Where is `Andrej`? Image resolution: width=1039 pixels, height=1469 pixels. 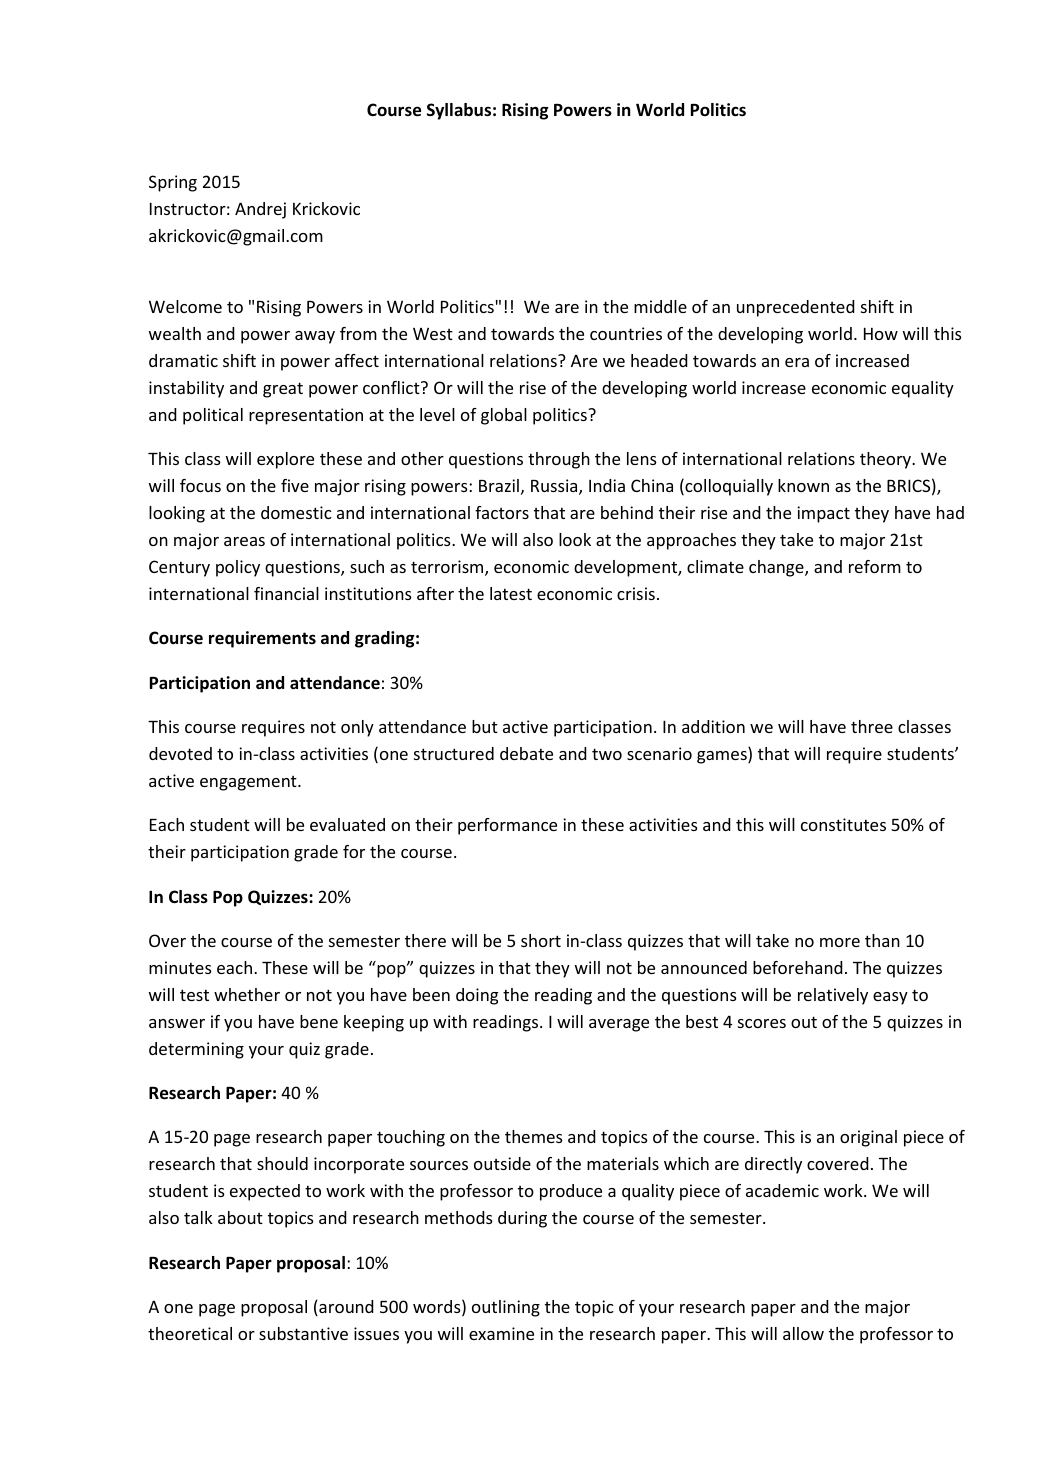 Andrej is located at coordinates (260, 210).
